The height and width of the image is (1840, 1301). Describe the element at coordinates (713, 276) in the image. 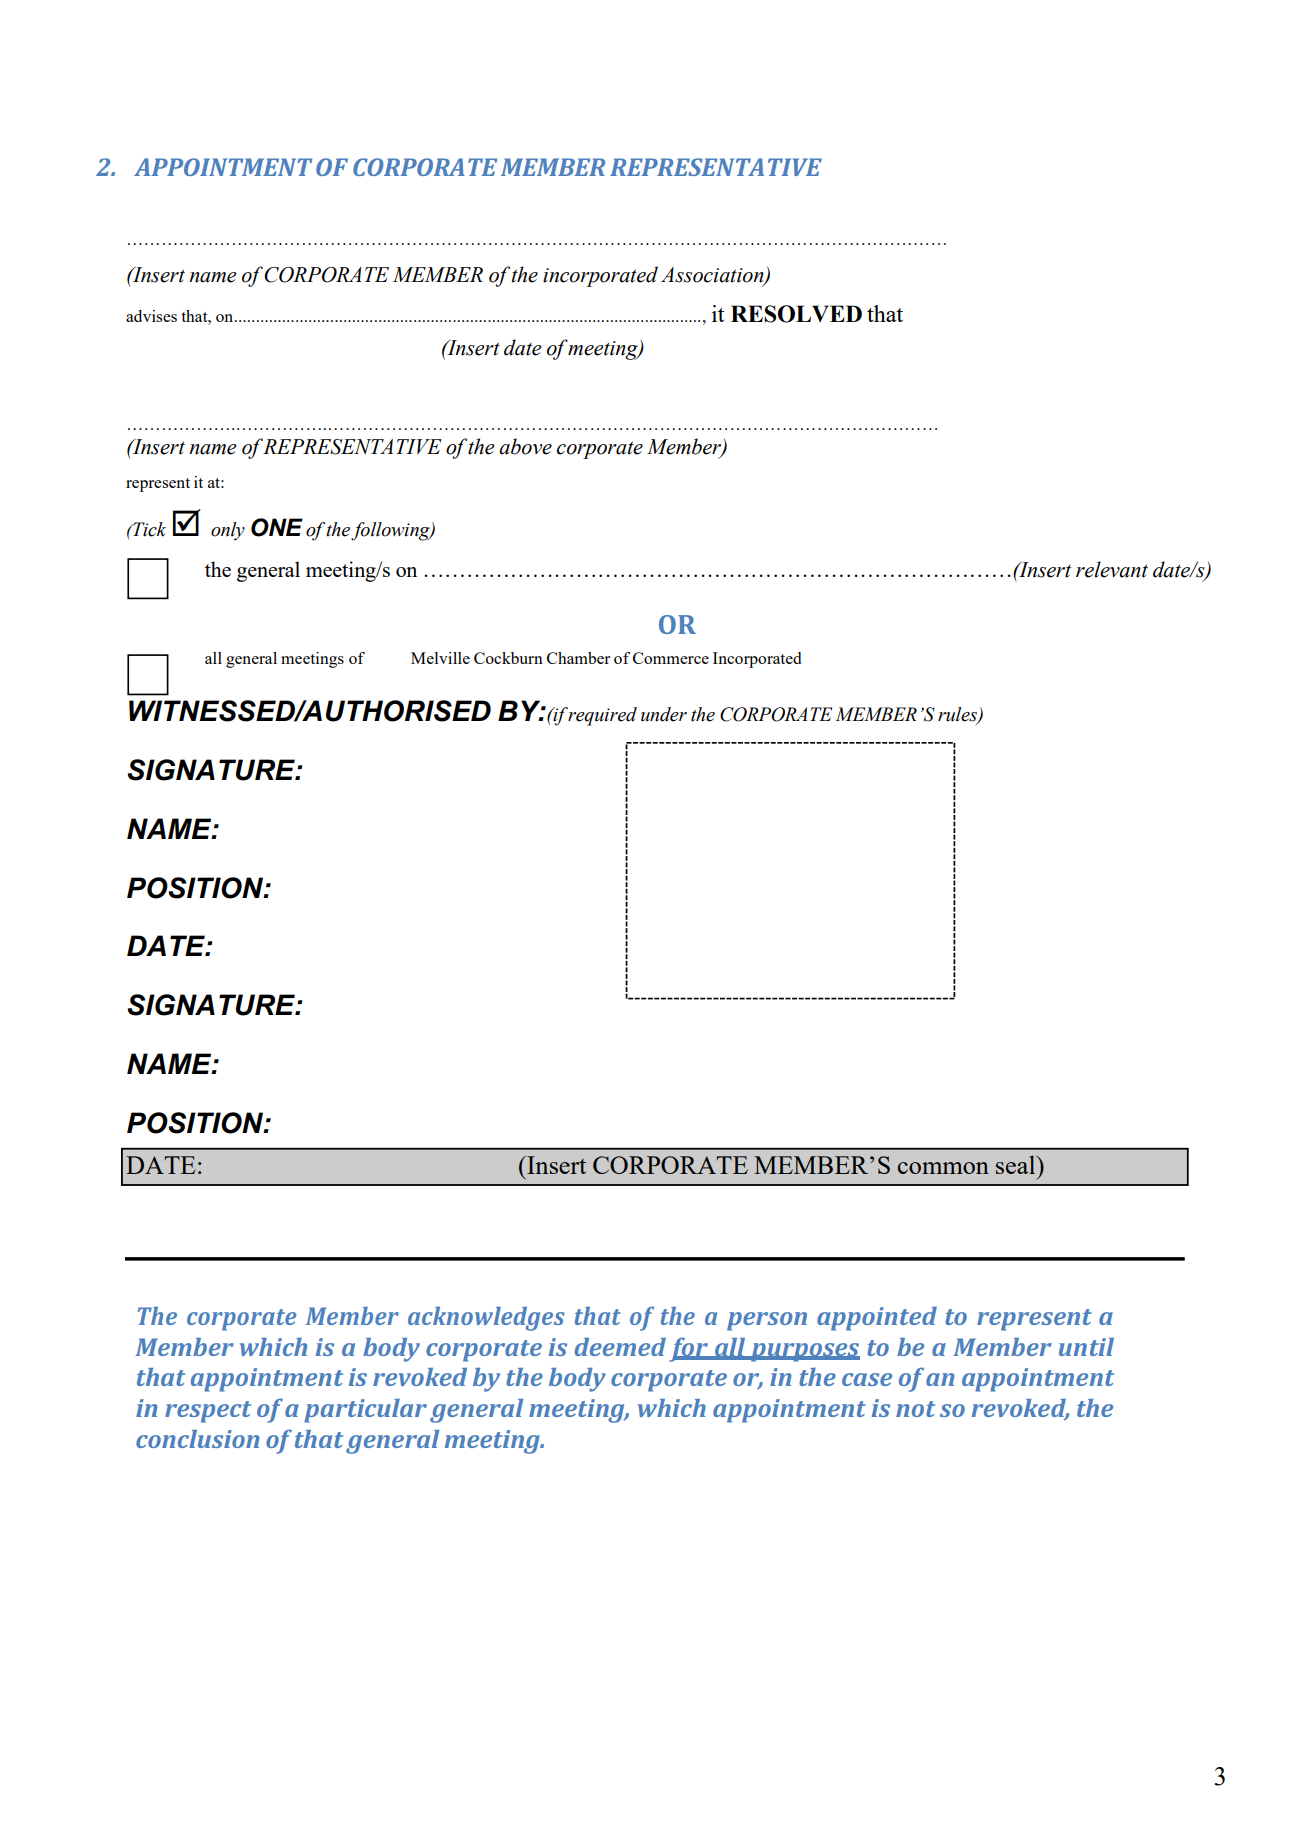

I see `Association` at that location.
